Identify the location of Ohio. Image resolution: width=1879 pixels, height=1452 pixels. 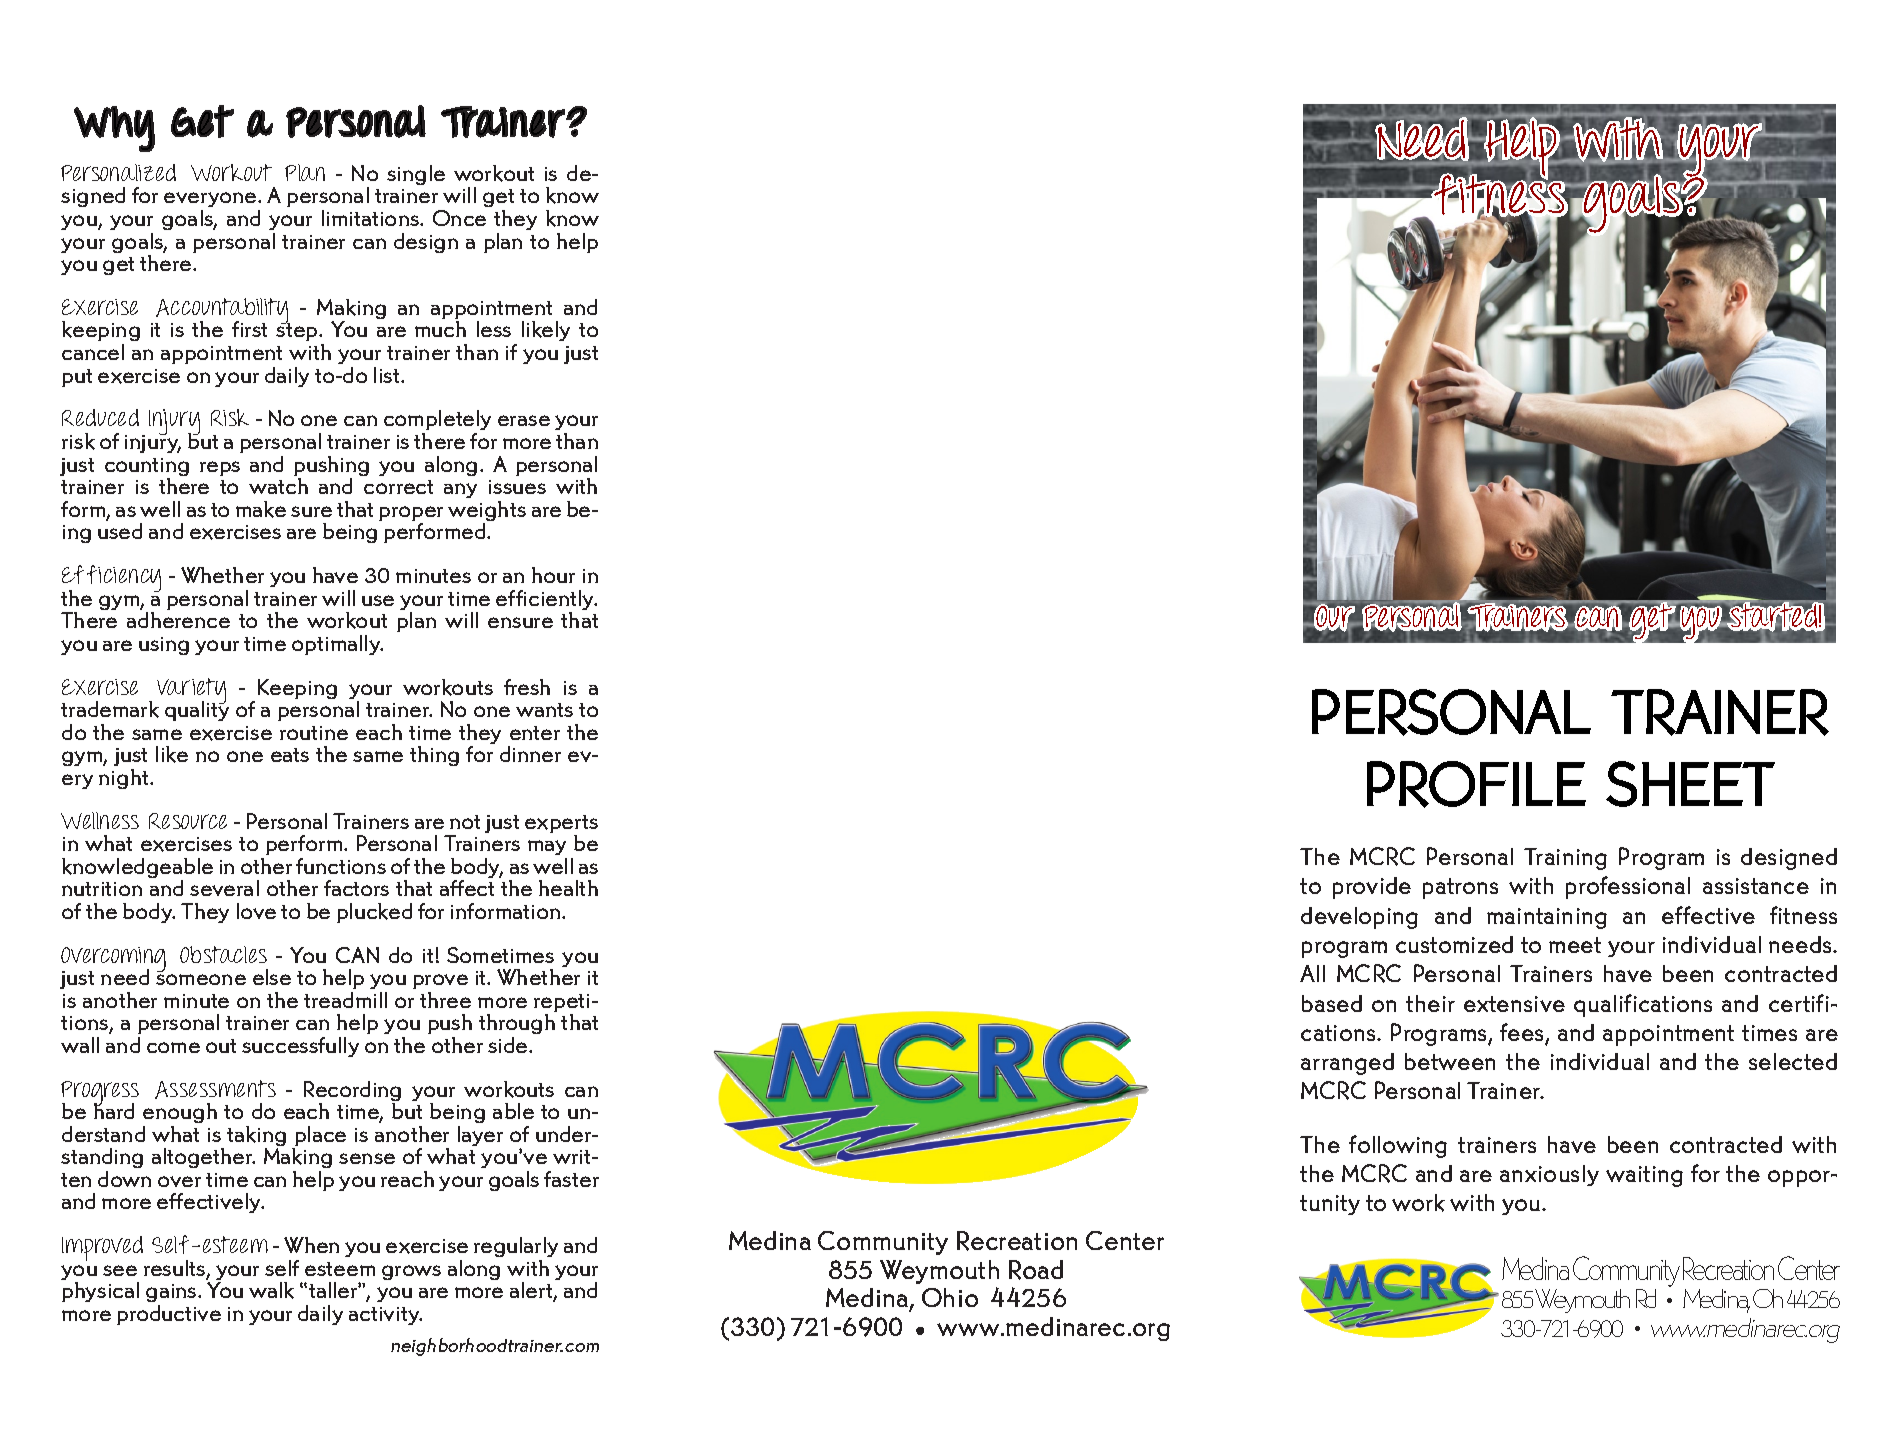
(950, 1297).
